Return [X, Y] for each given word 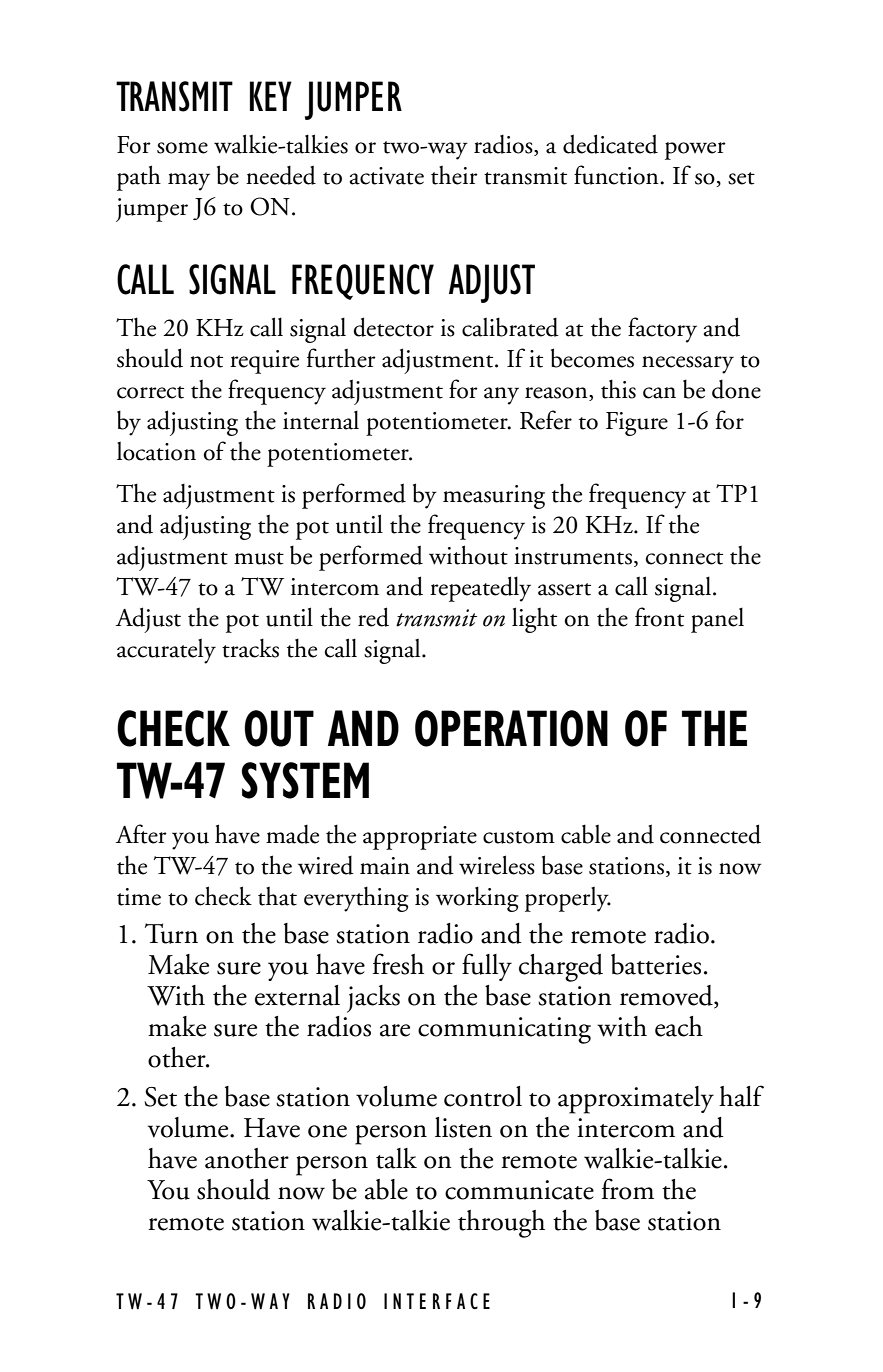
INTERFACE [437, 1301]
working [477, 899]
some [182, 148]
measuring [494, 497]
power [695, 151]
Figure [637, 424]
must [259, 558]
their [454, 175]
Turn [171, 933]
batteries [656, 964]
